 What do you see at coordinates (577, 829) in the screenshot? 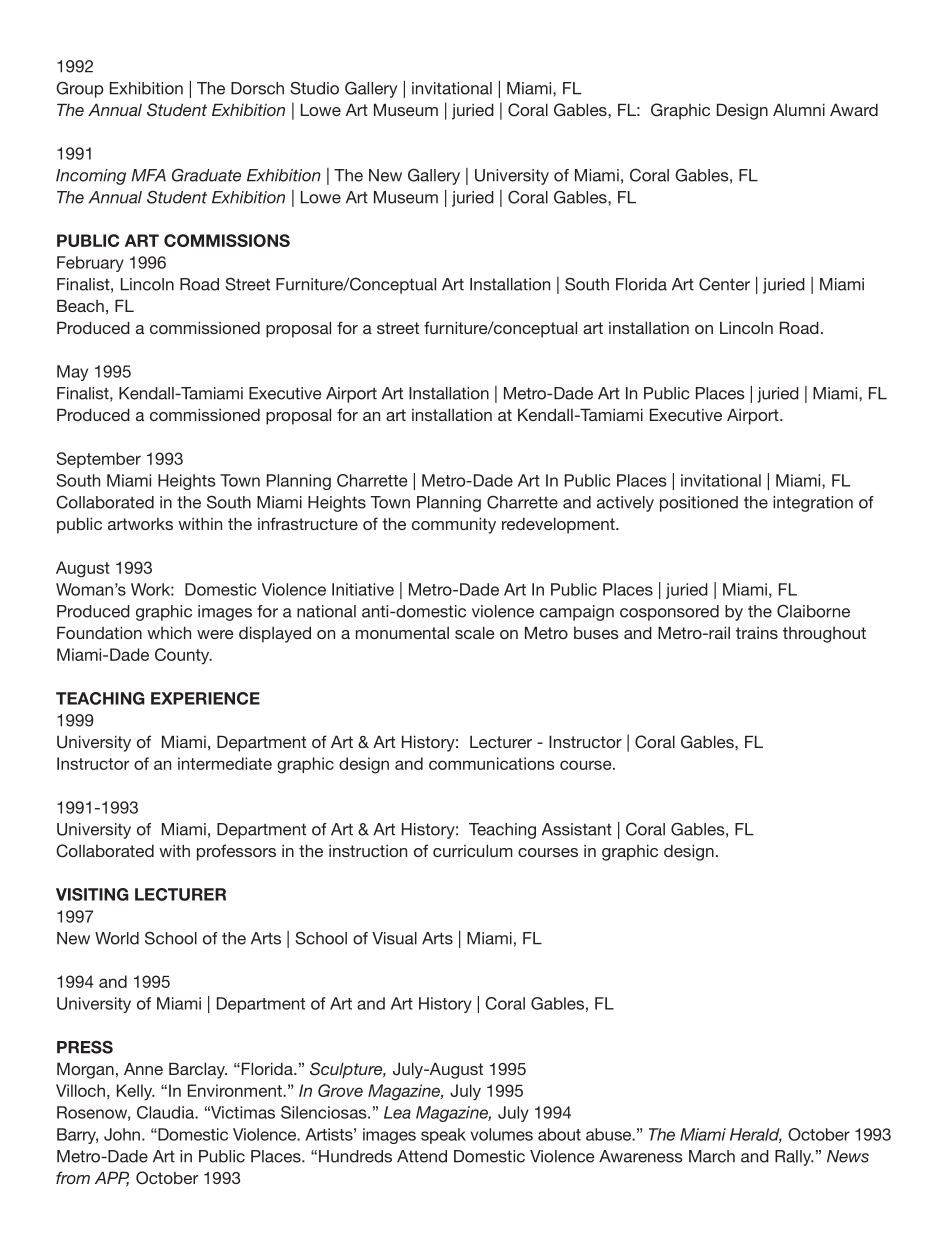
I see `Assistant` at bounding box center [577, 829].
